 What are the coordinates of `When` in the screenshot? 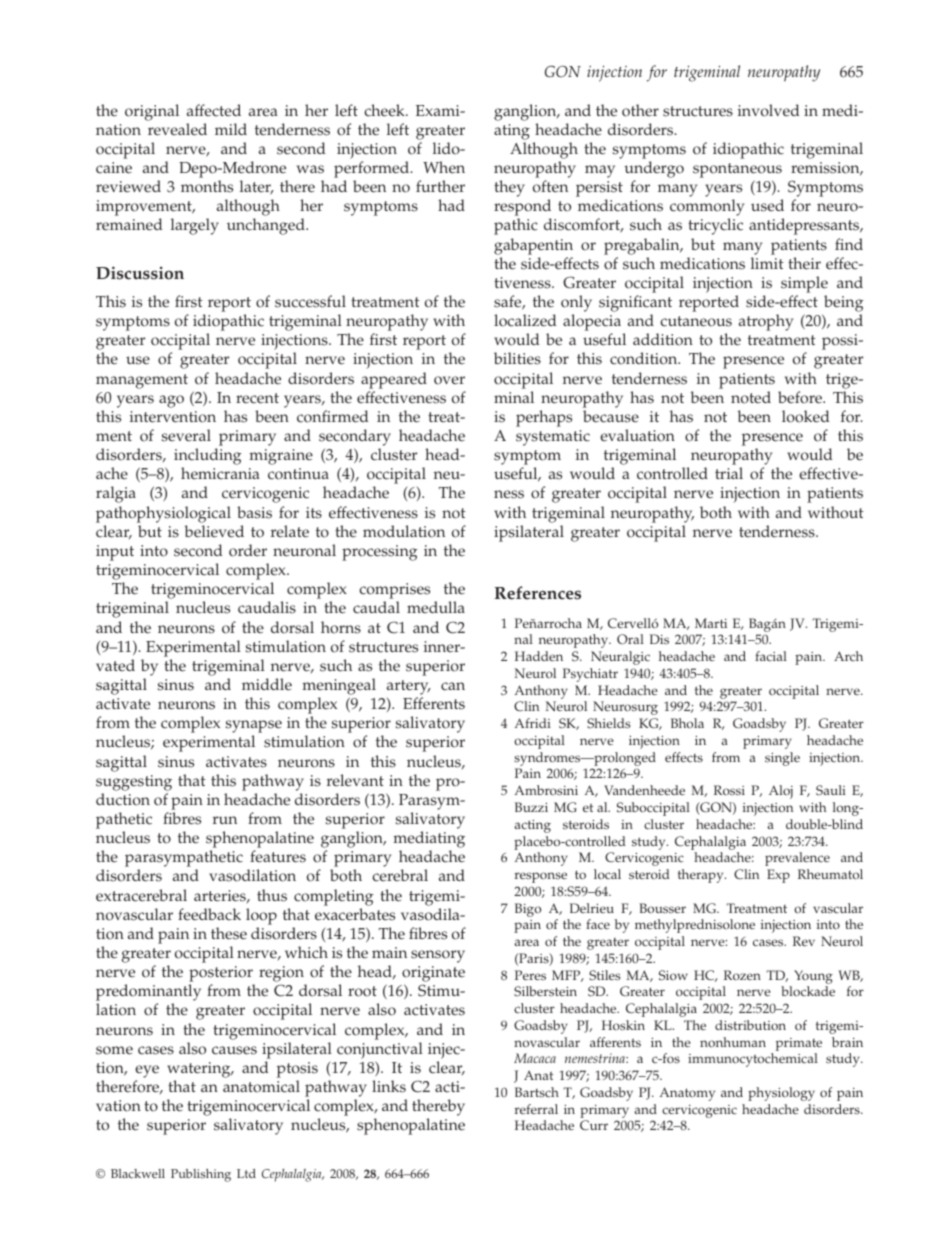 It's located at (444, 167).
